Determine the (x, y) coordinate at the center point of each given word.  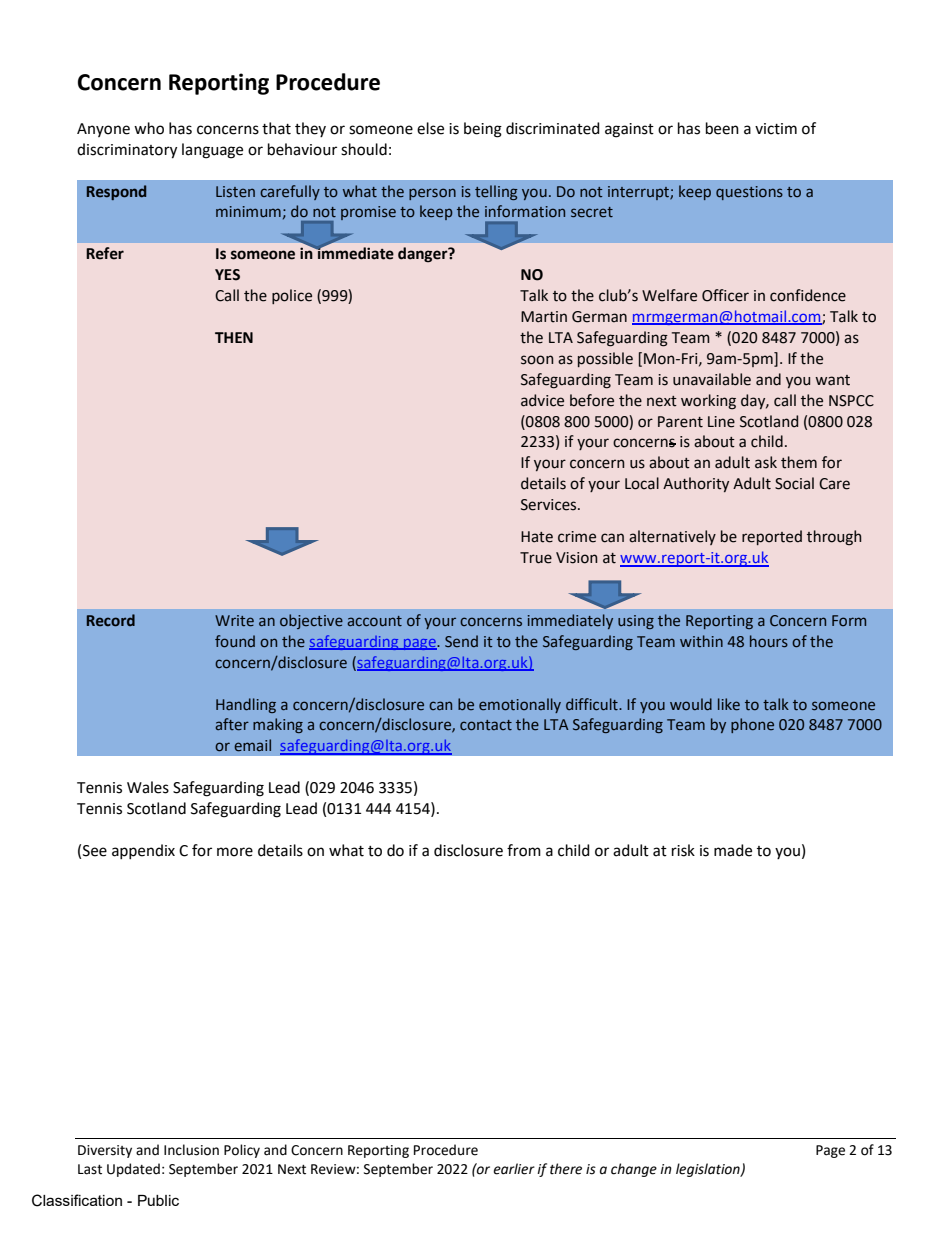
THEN (234, 337)
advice (542, 400)
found (235, 641)
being (483, 130)
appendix (143, 851)
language (212, 151)
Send (461, 641)
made (733, 850)
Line (721, 422)
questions (749, 193)
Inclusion (191, 1150)
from (524, 850)
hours (769, 641)
